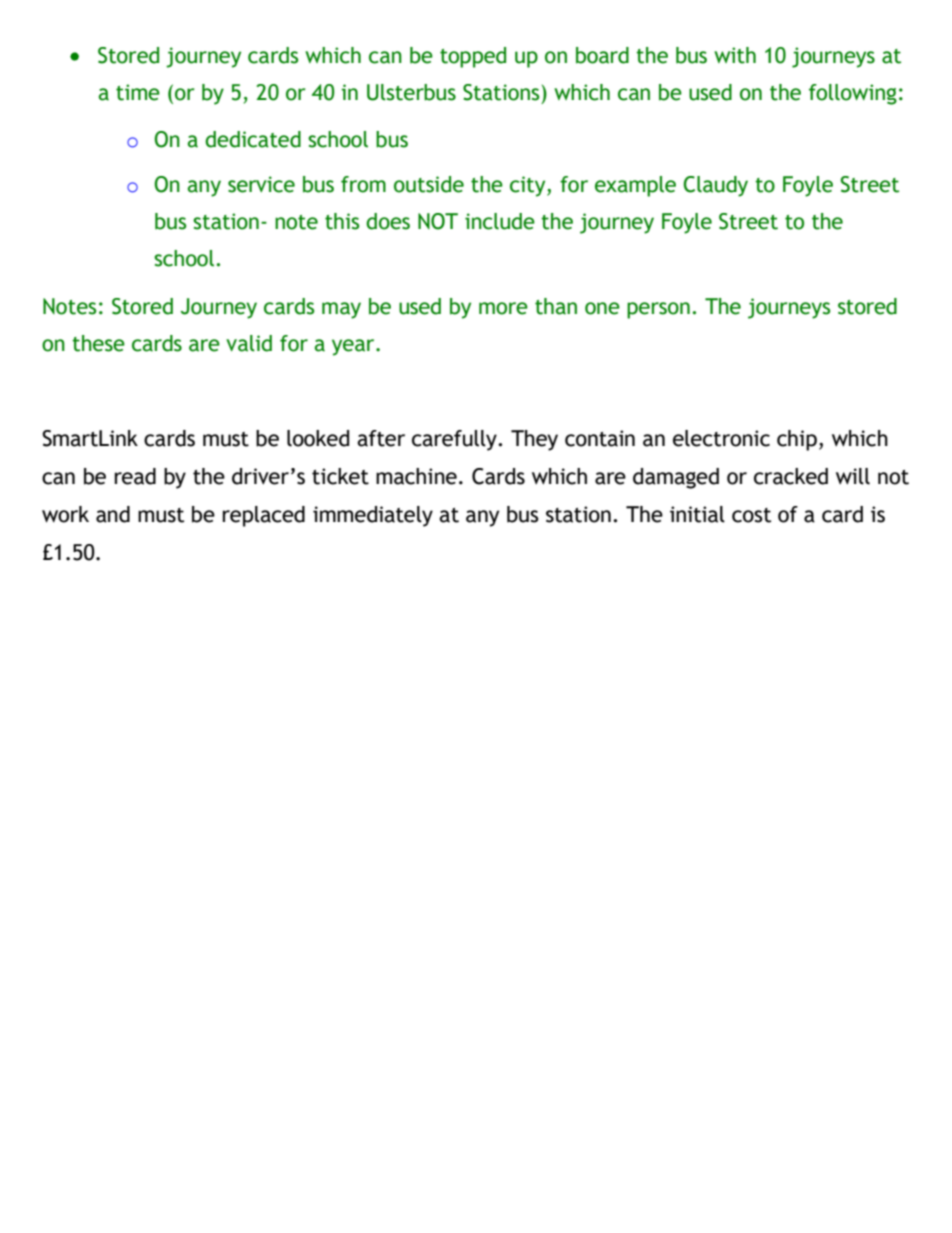 This document has width=952, height=1233. I want to click on and, so click(113, 514).
